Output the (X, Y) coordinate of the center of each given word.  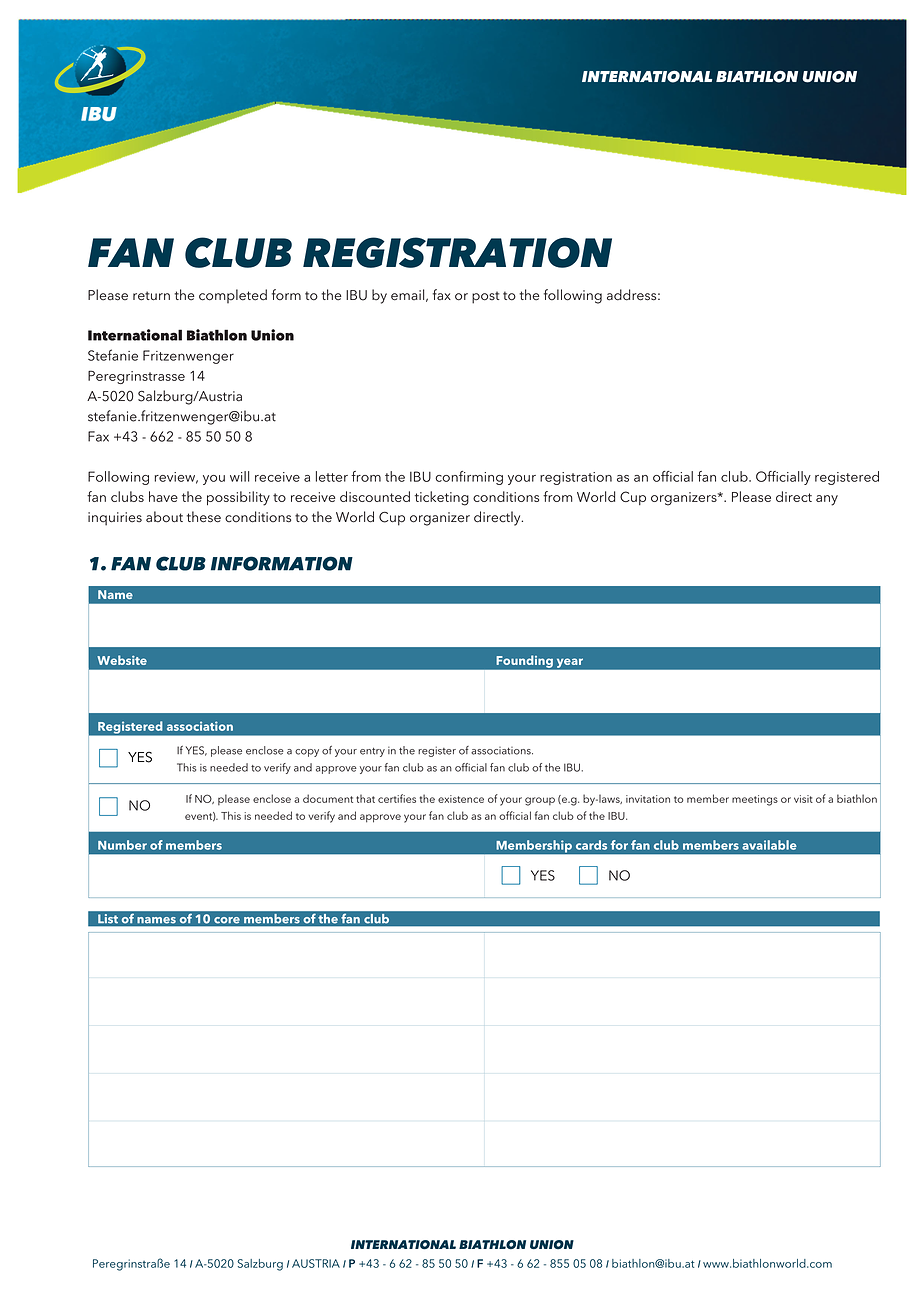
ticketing (442, 498)
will (239, 476)
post (486, 297)
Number (122, 845)
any (827, 500)
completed (233, 296)
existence (461, 799)
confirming (469, 478)
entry (372, 752)
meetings (755, 800)
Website (122, 660)
